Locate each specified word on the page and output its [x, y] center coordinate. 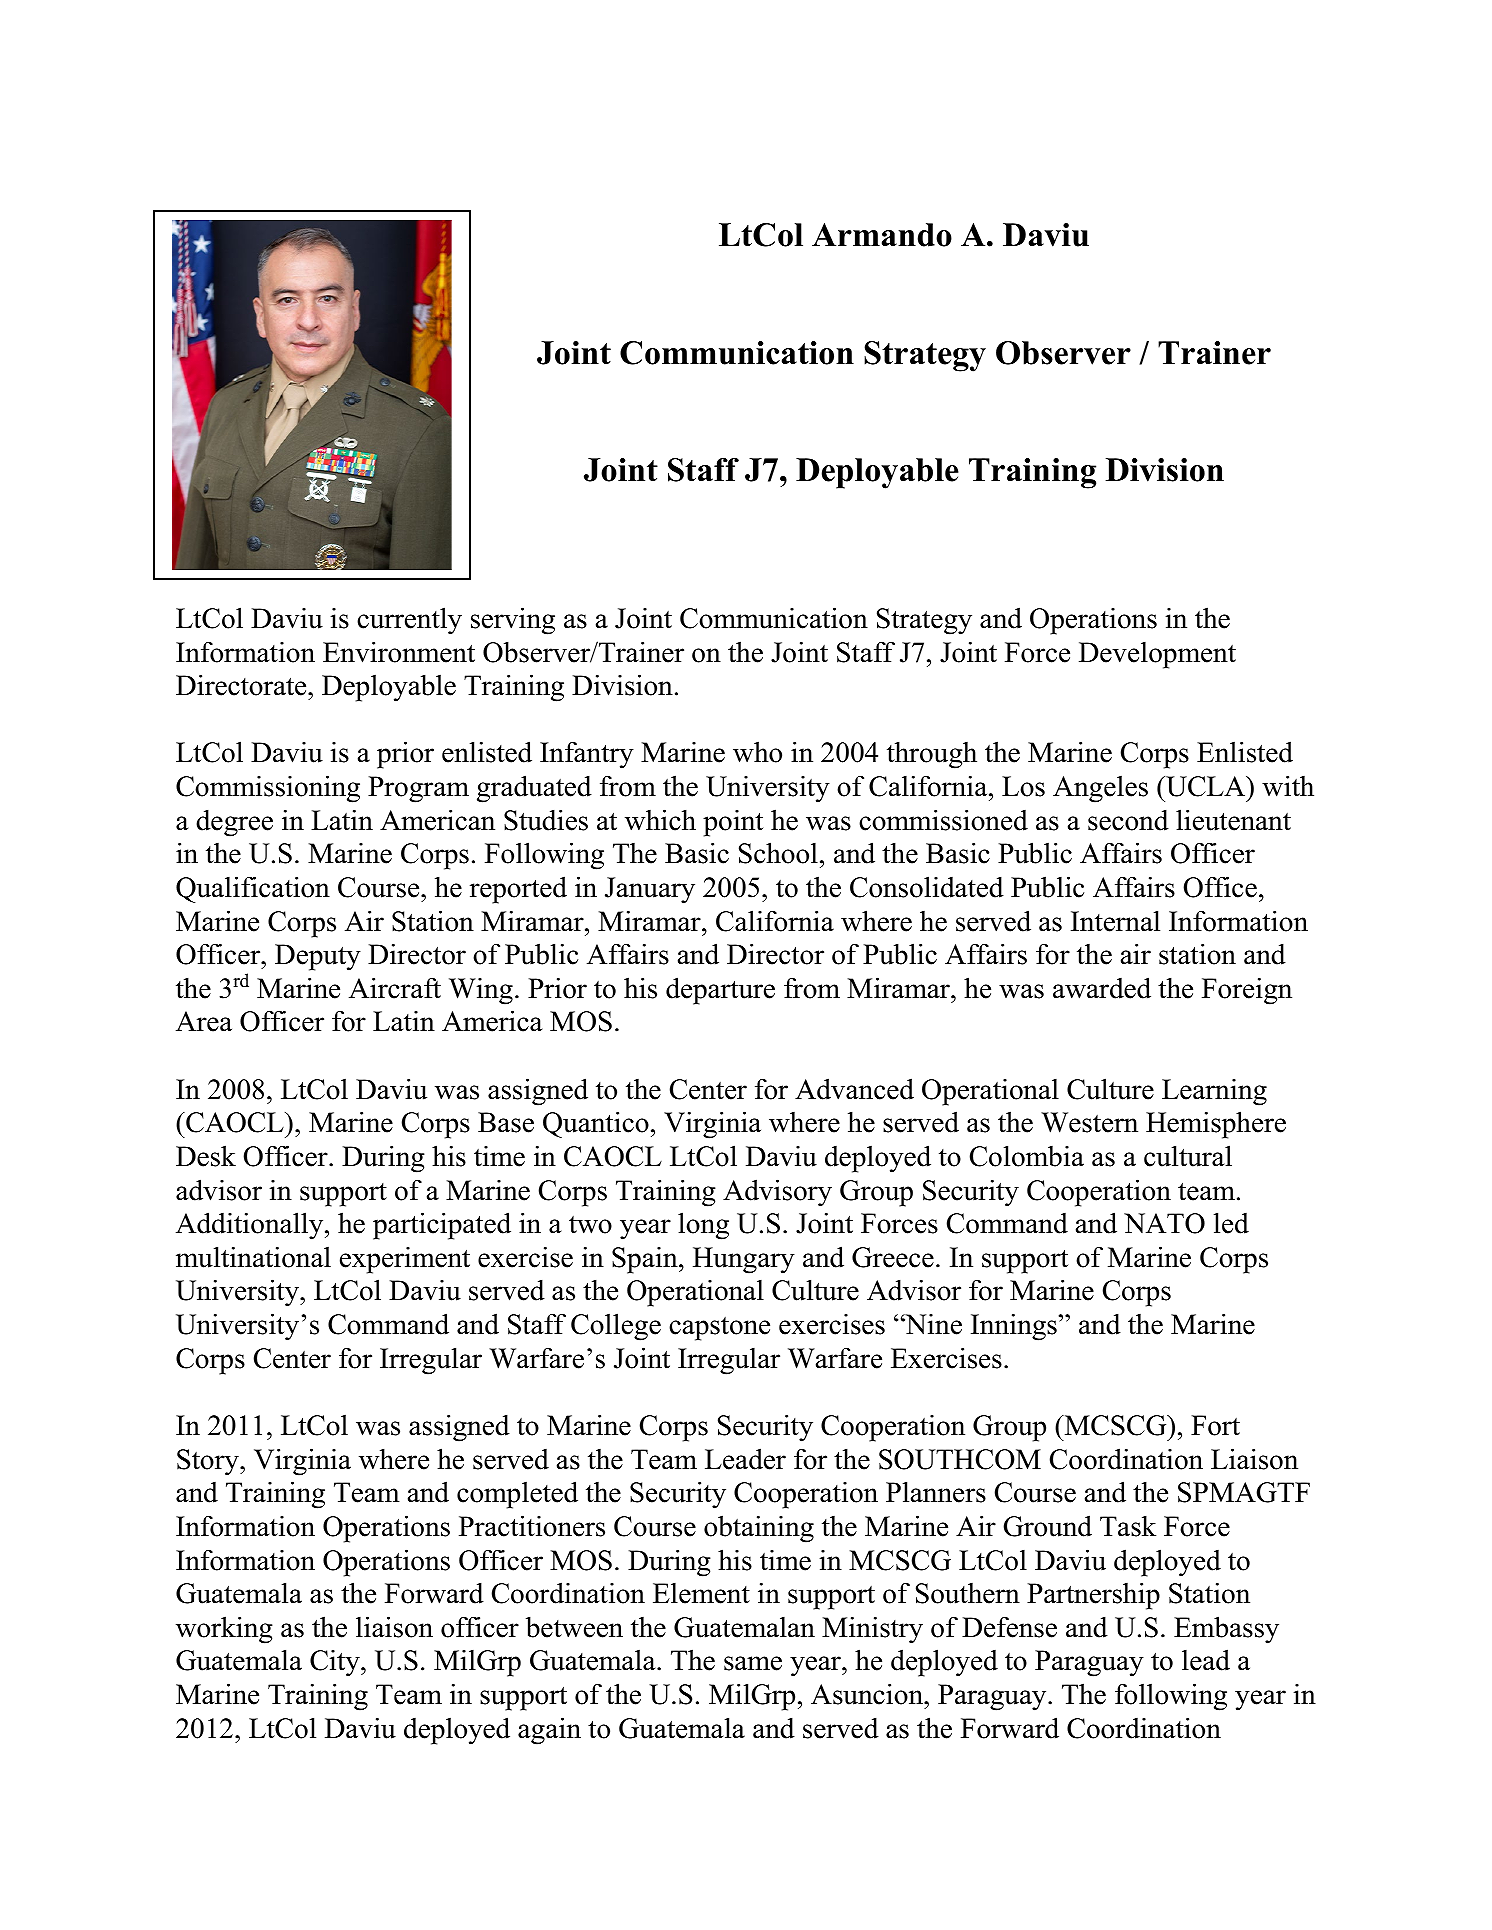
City [336, 1663]
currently [409, 621]
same [753, 1663]
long [703, 1226]
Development [1157, 655]
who [757, 752]
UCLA [1206, 786]
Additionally [251, 1226]
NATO [1164, 1223]
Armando [882, 235]
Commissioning [268, 789]
